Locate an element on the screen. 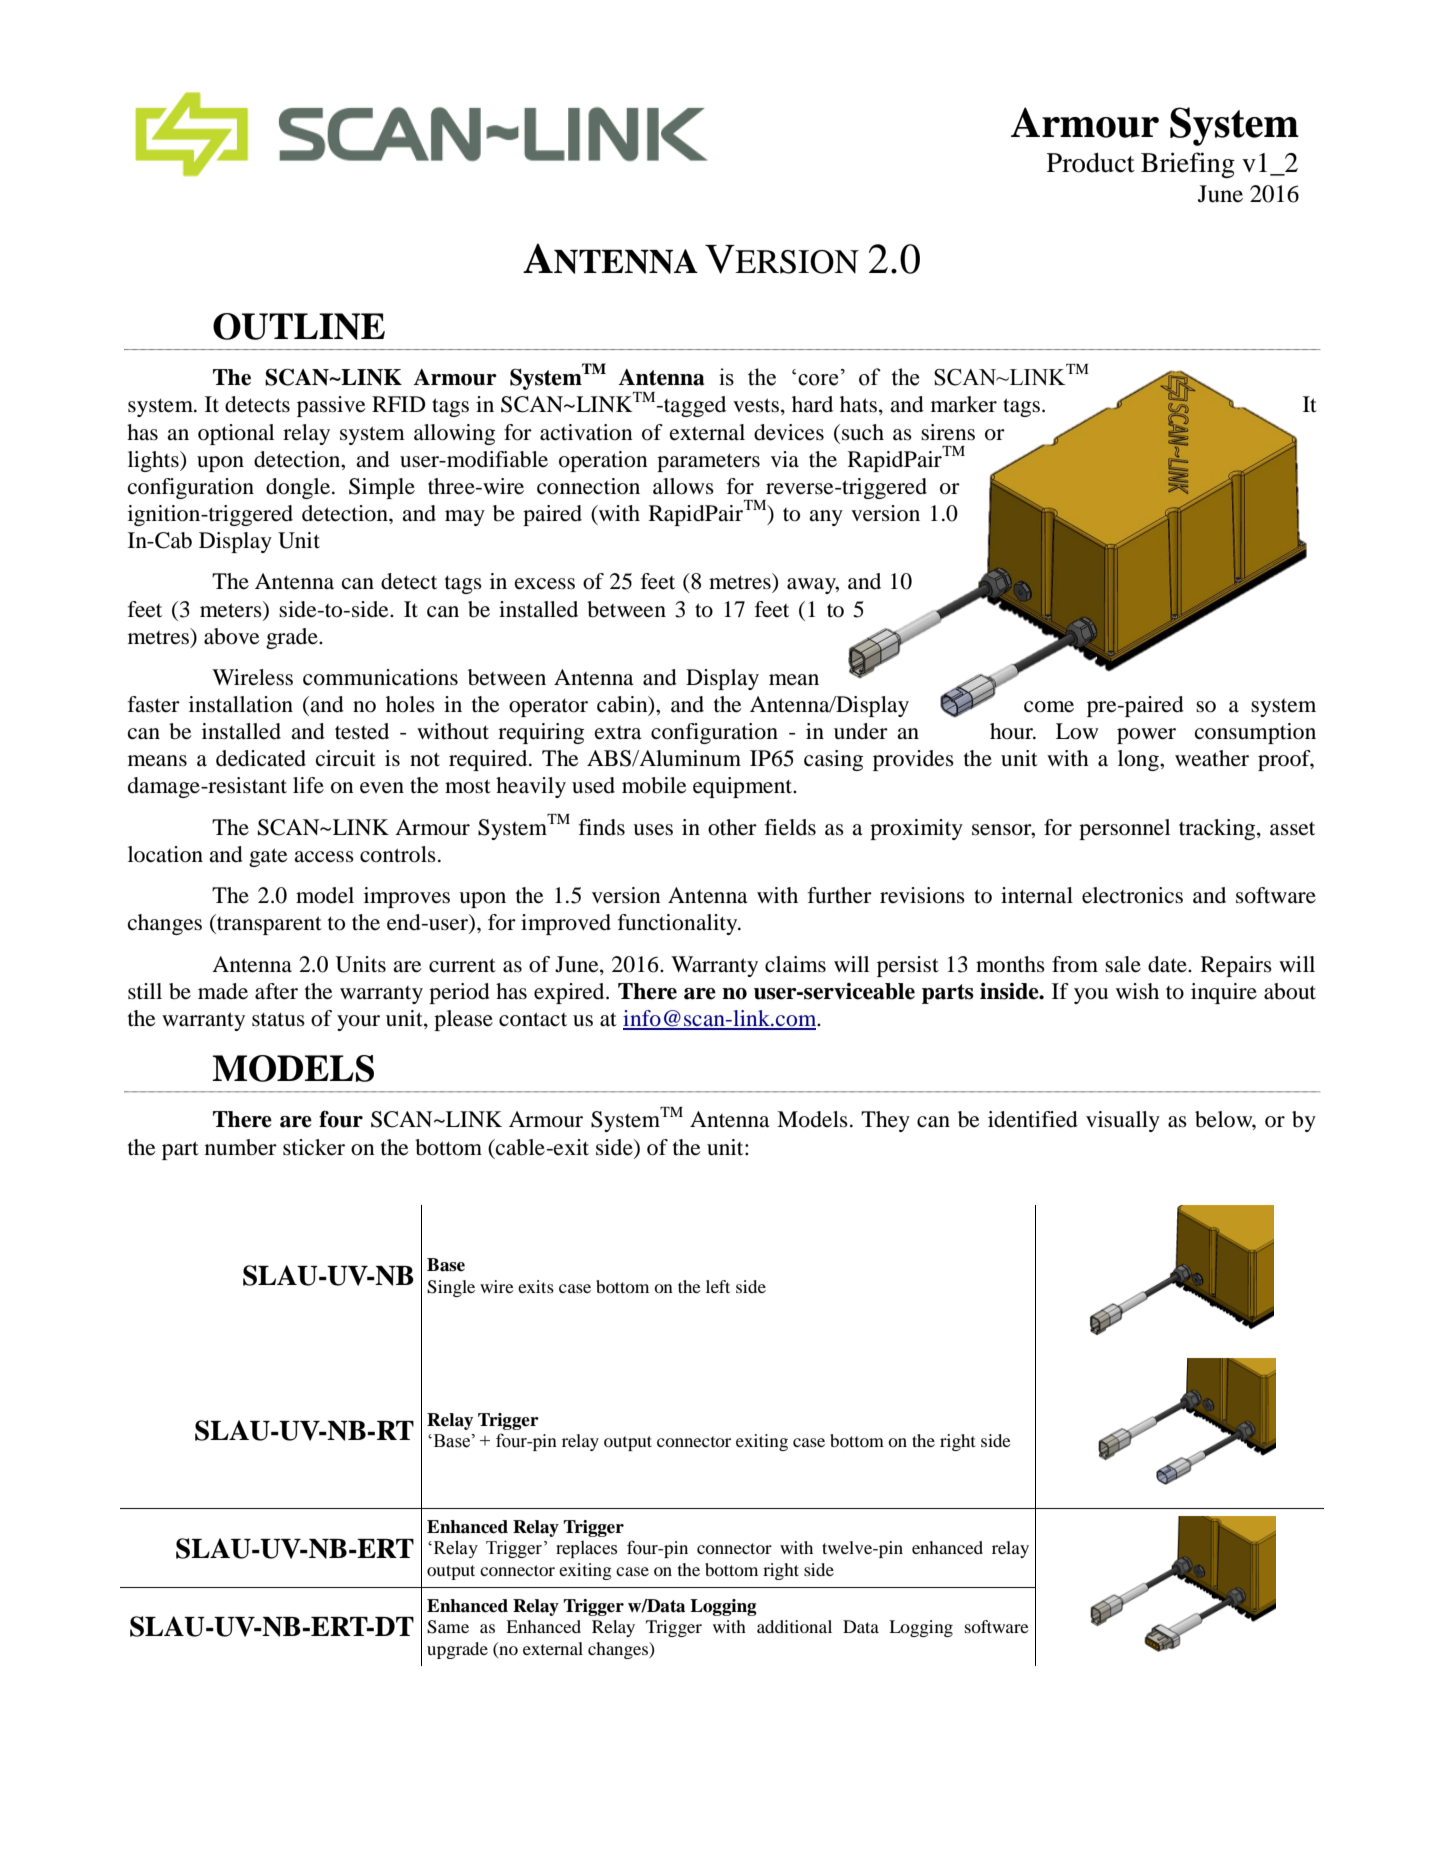  Same is located at coordinates (448, 1627).
